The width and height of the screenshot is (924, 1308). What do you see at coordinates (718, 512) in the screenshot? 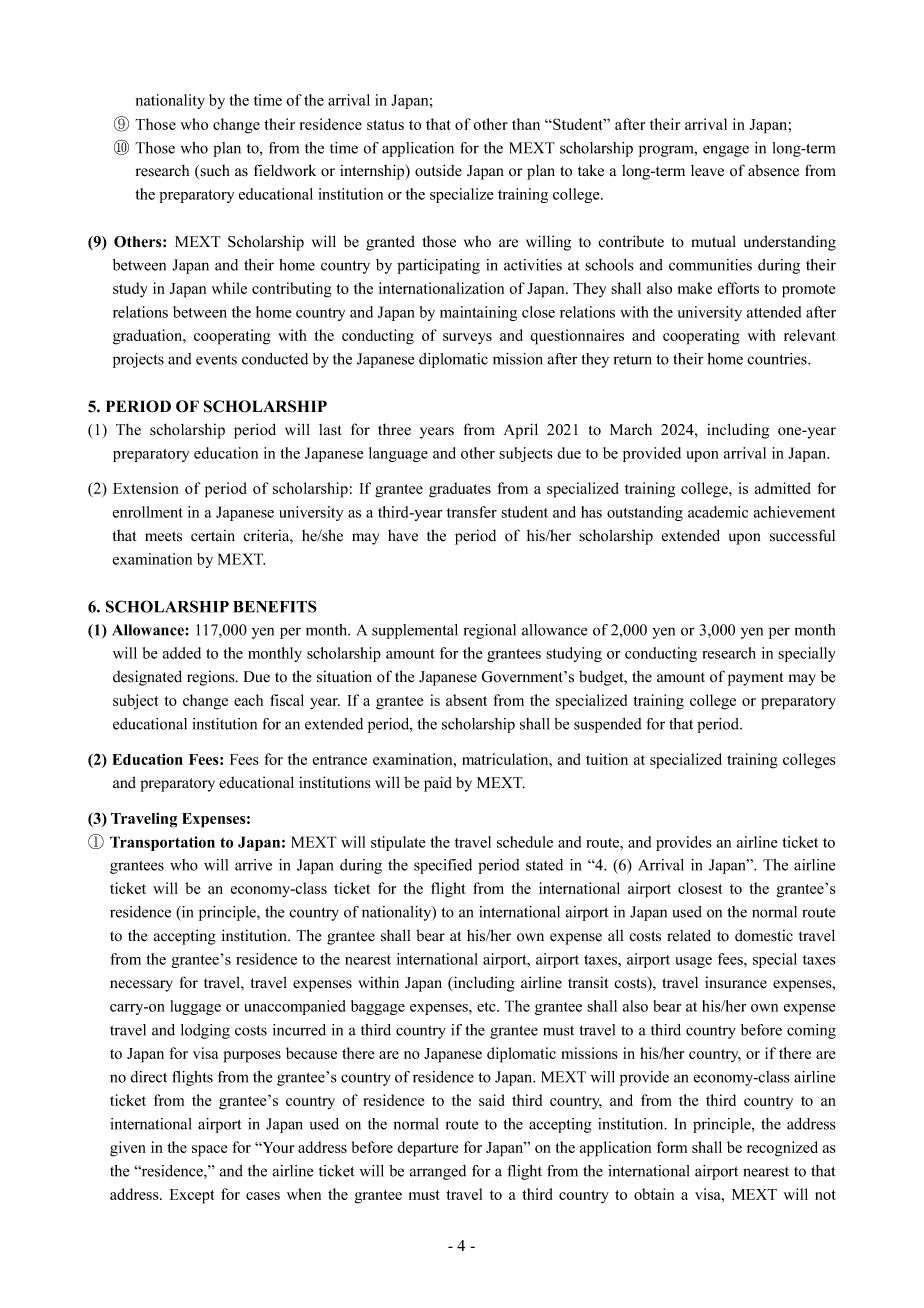
I see `academic` at bounding box center [718, 512].
